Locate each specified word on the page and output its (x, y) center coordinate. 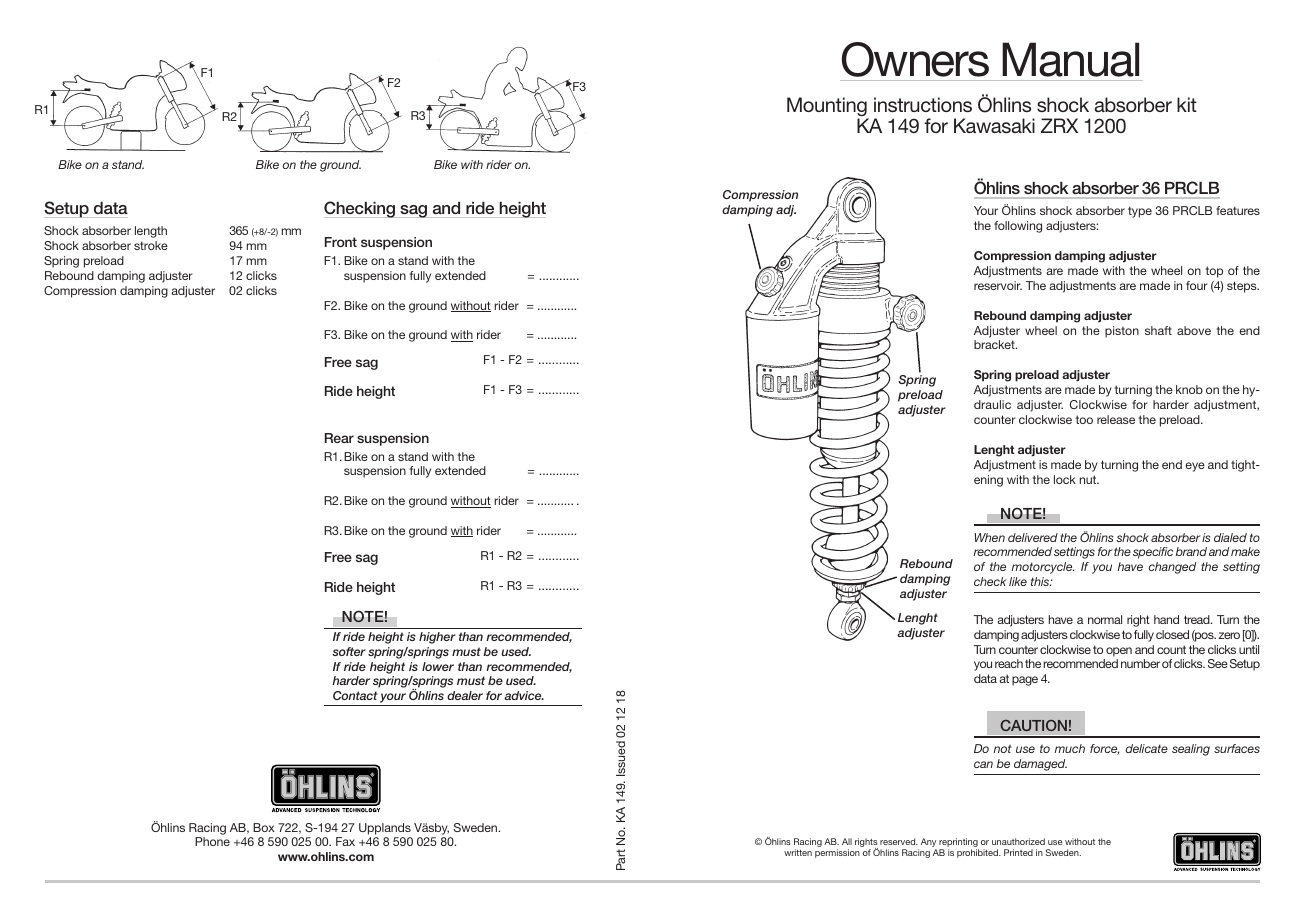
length (151, 232)
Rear (339, 438)
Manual (1070, 59)
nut (1089, 479)
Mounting (828, 108)
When (990, 537)
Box (264, 827)
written (798, 852)
